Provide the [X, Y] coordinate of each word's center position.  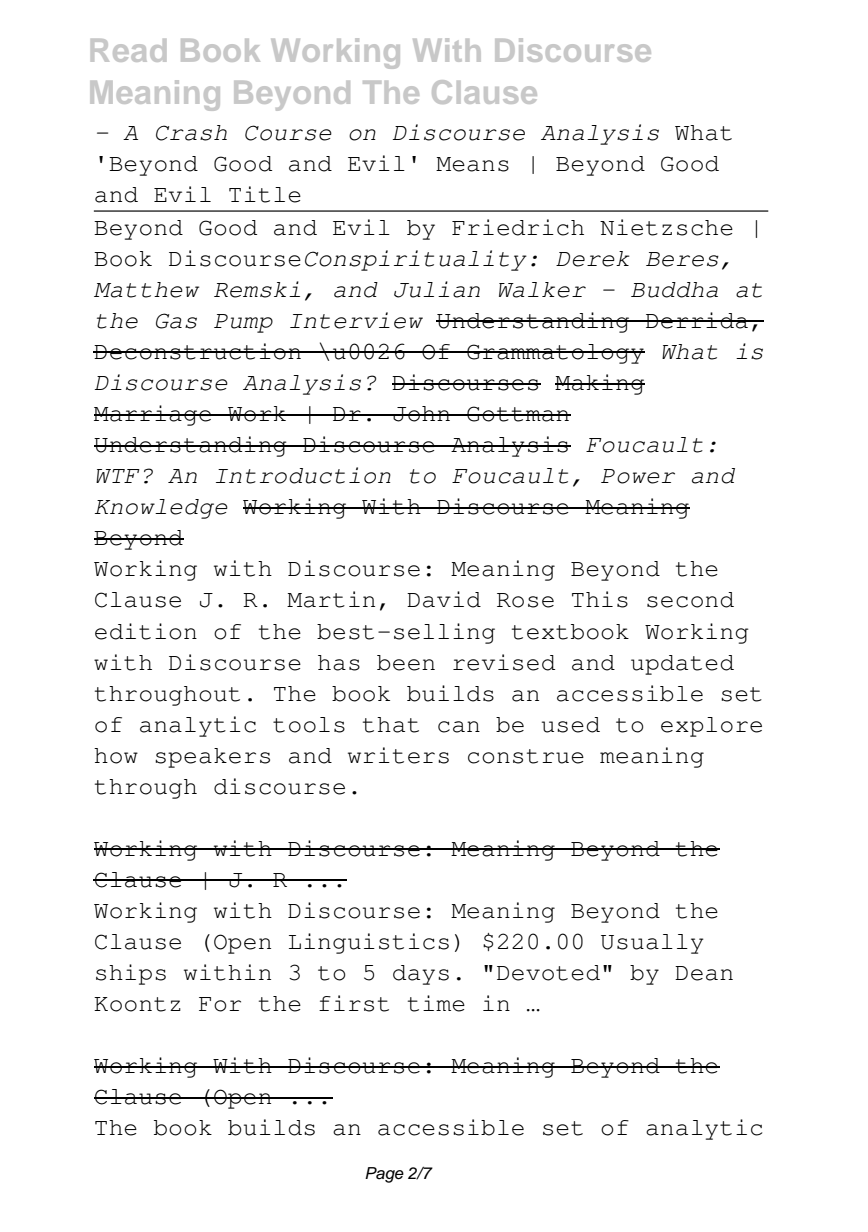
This [600, 599]
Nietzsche [666, 227]
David [444, 599]
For [220, 1004]
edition [146, 631]
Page [384, 1175]
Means [472, 164]
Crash [191, 133]
